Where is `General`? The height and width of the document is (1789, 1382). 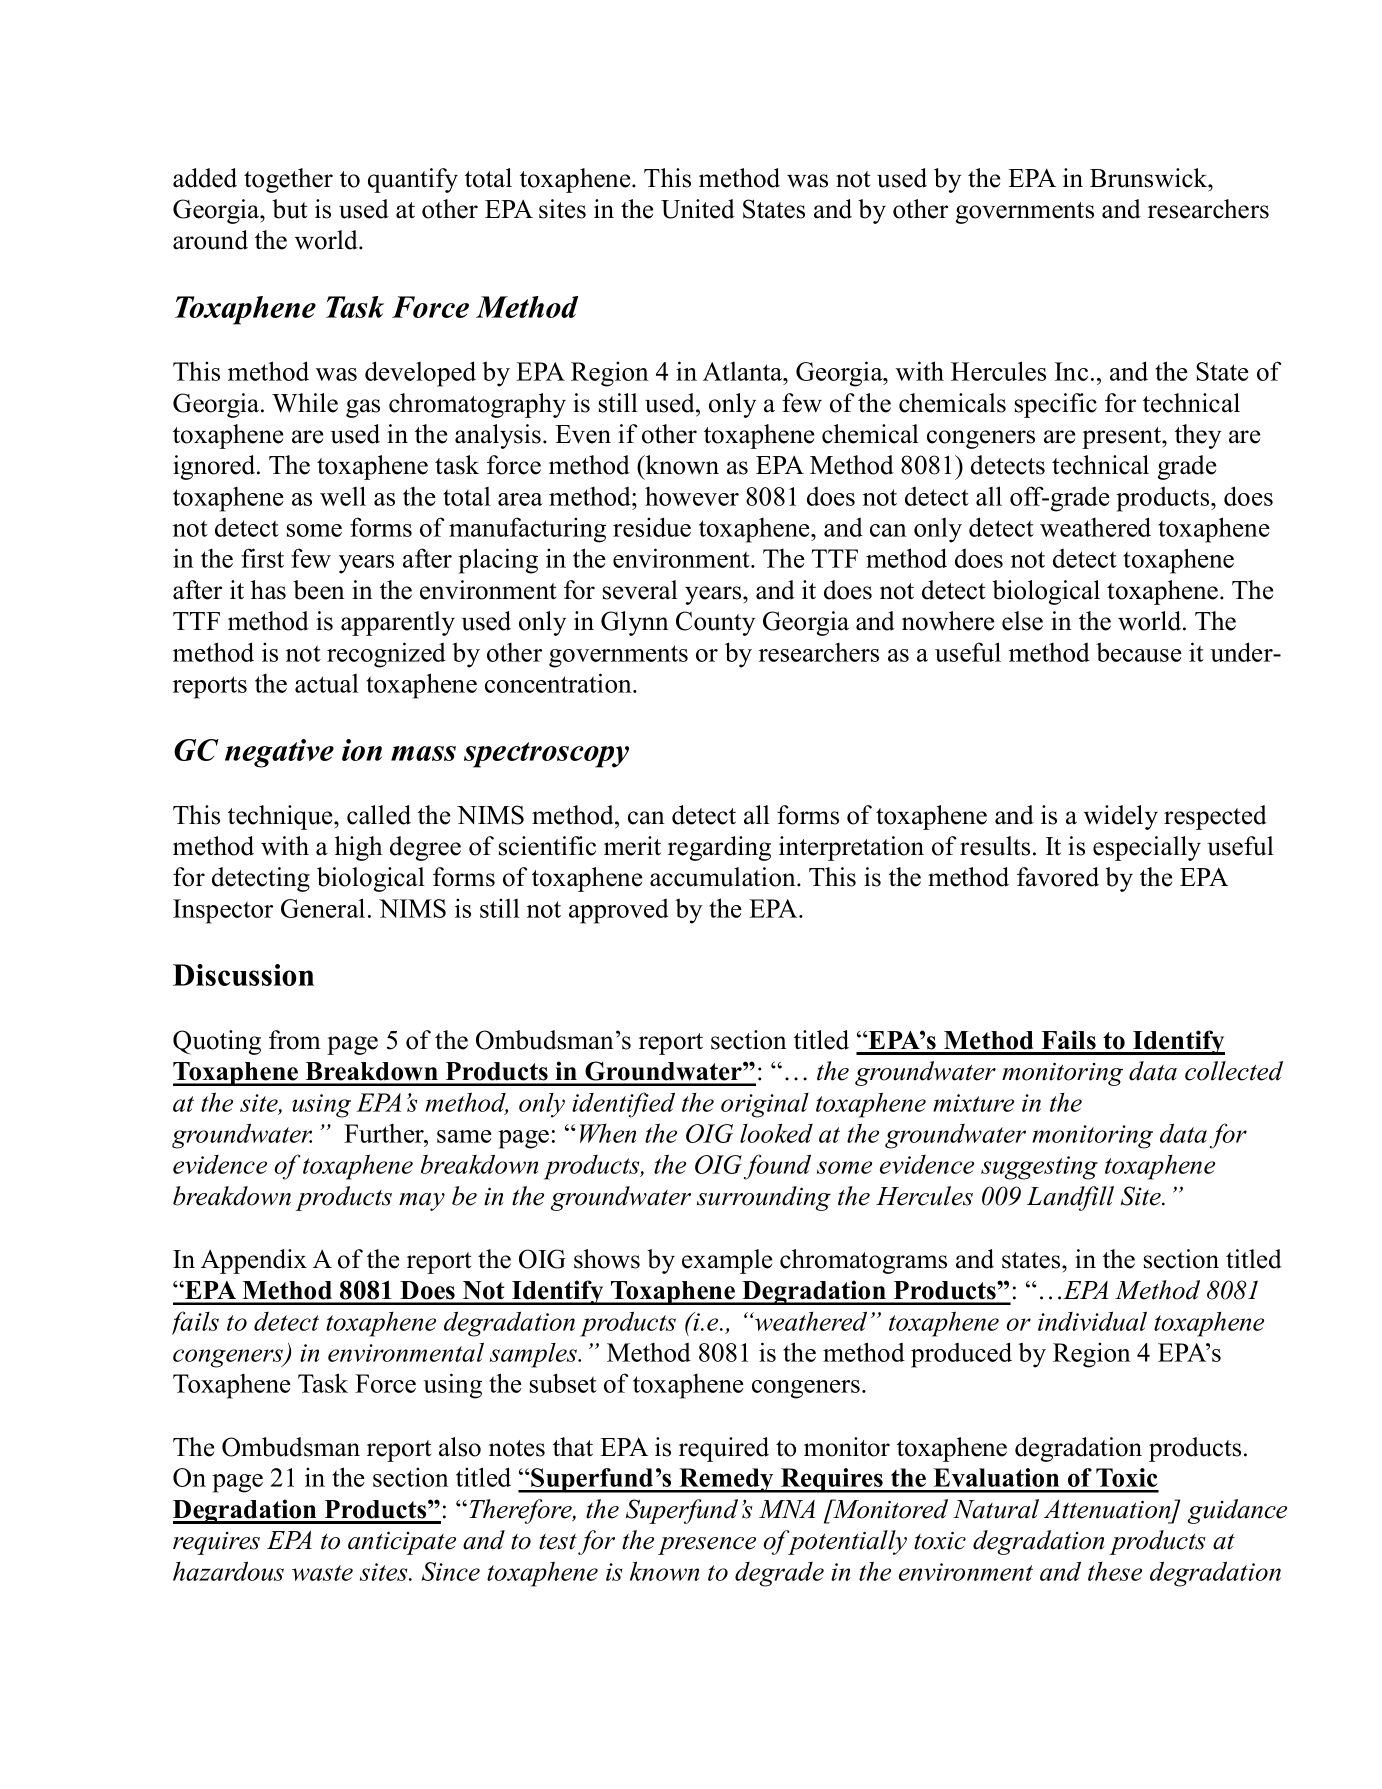
General is located at coordinates (323, 908).
